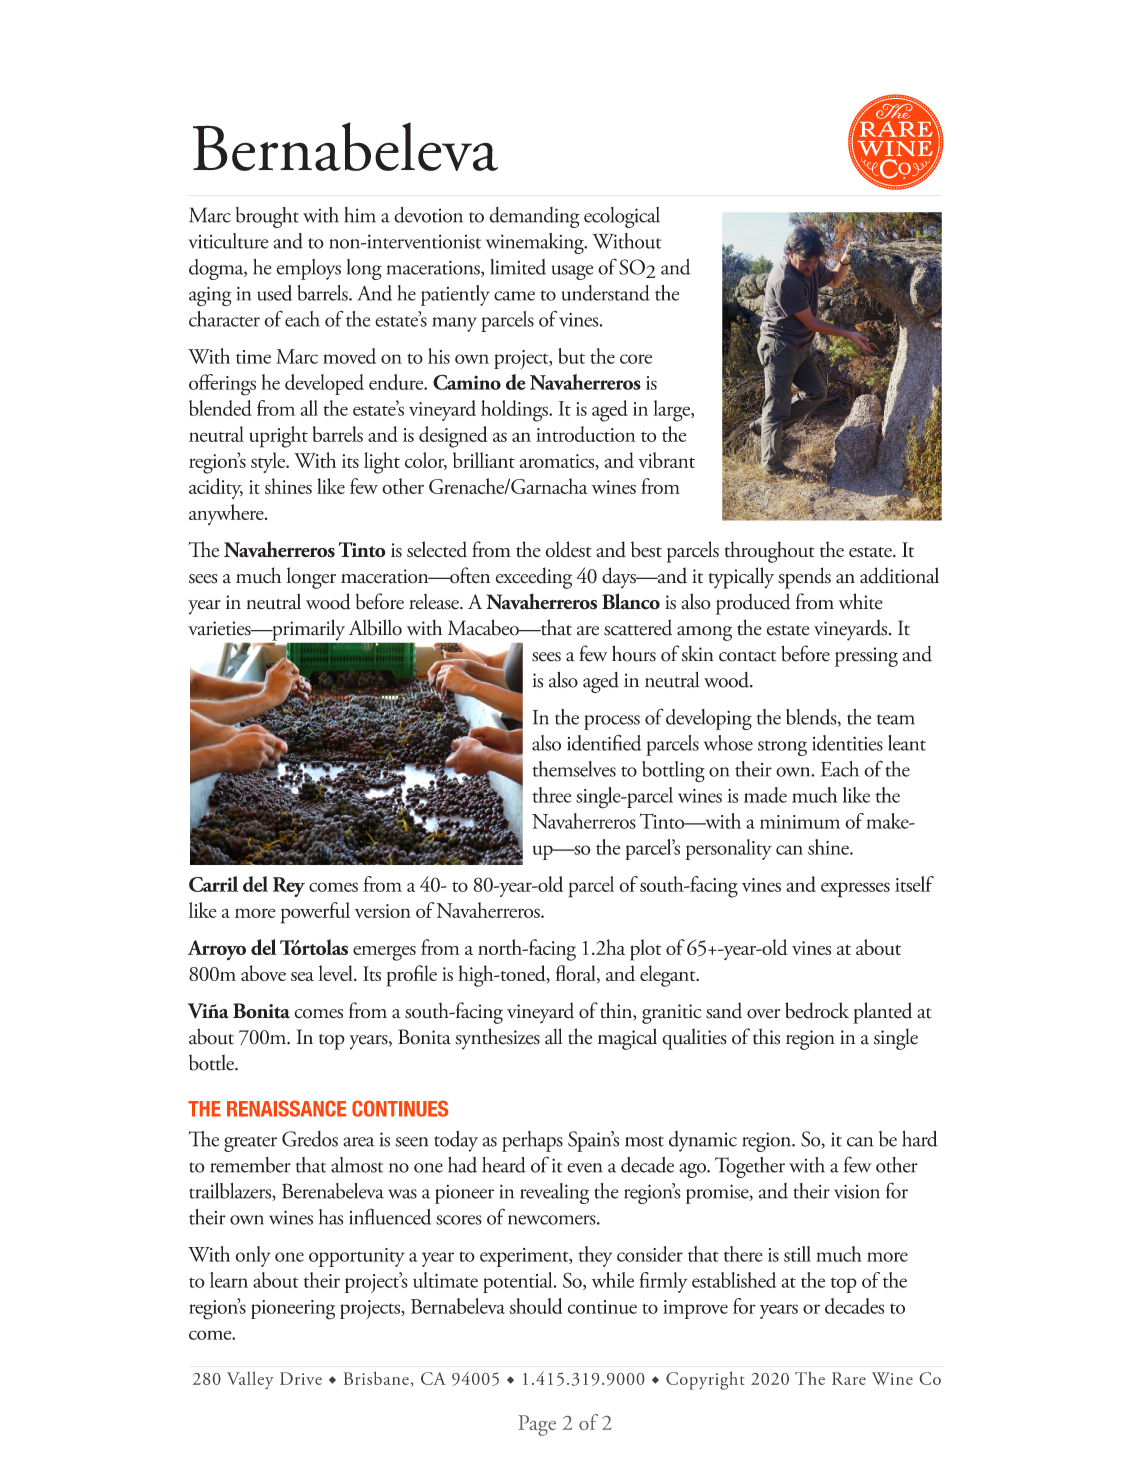 The width and height of the image is (1130, 1463). I want to click on RENAISSANCE, so click(286, 1108).
